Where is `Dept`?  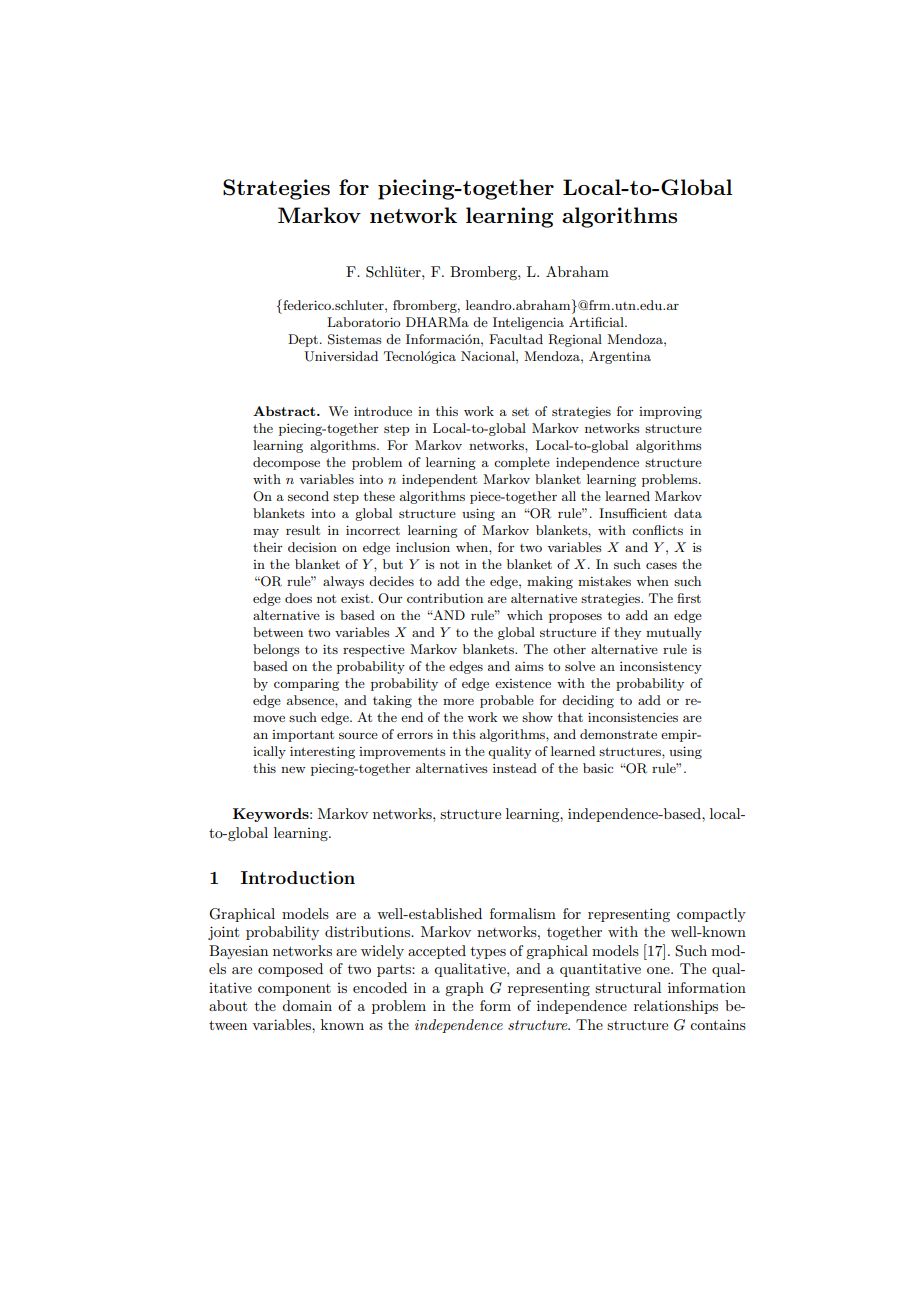
Dept is located at coordinates (304, 340).
